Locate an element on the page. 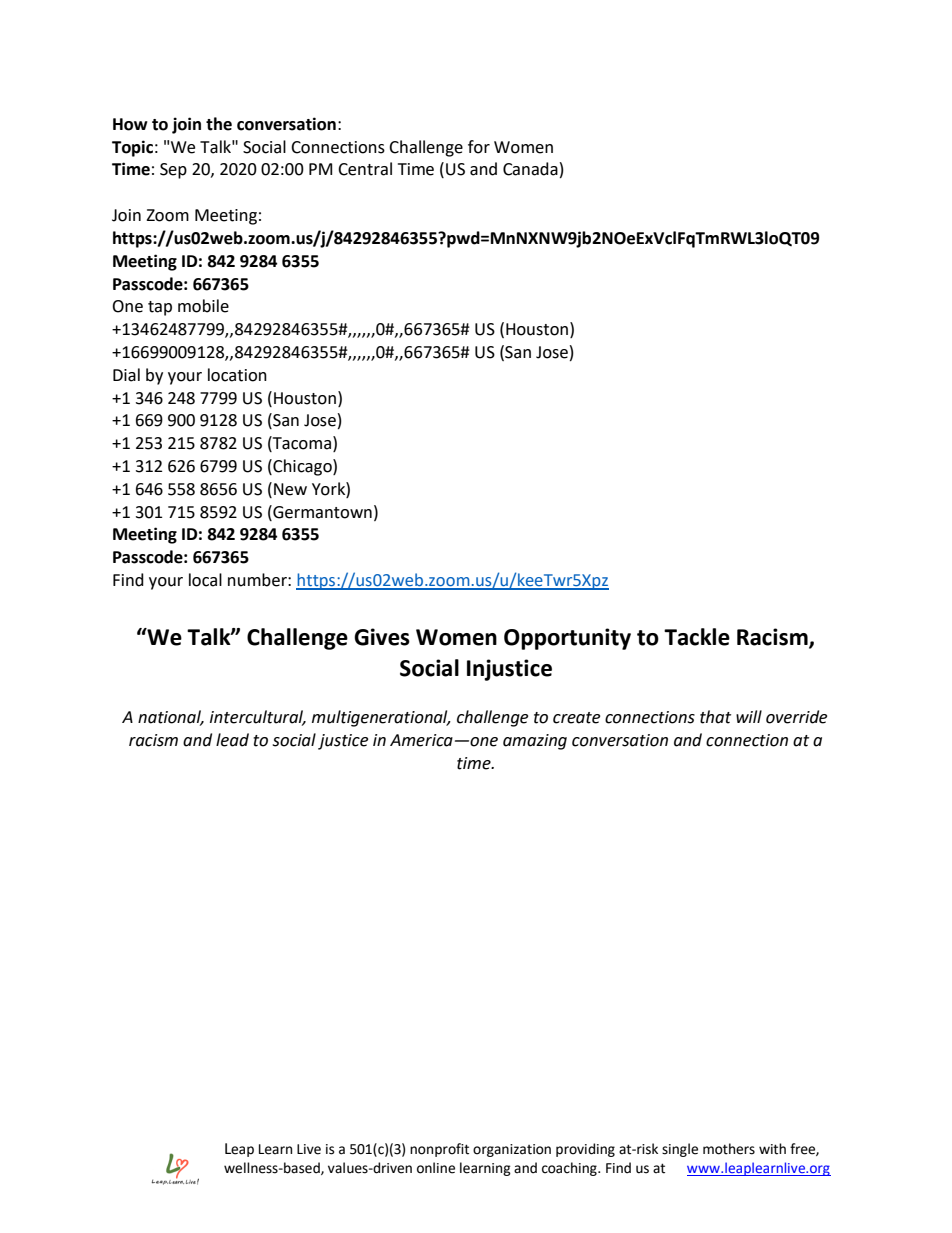  for is located at coordinates (479, 147).
